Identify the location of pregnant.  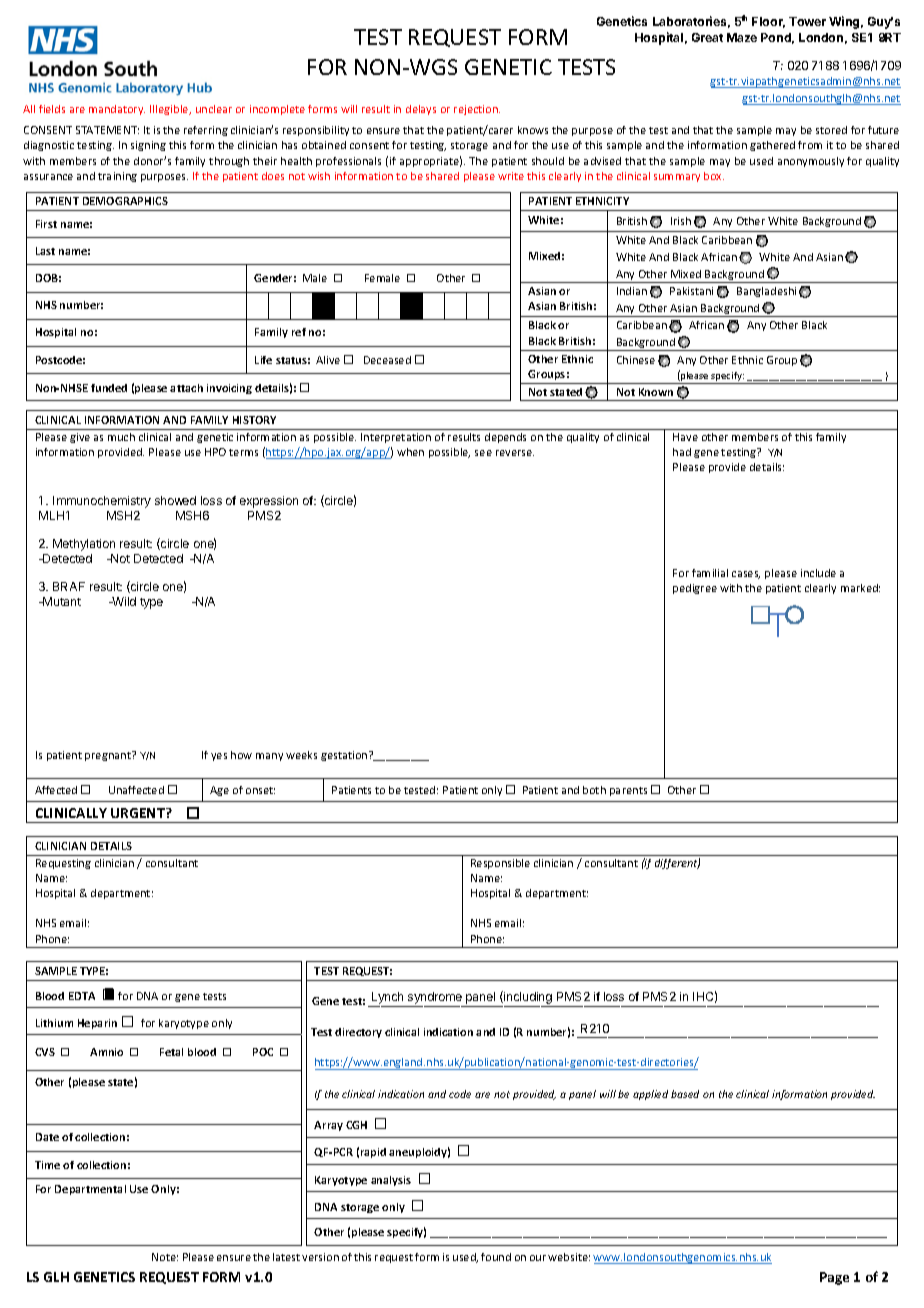
(109, 756).
